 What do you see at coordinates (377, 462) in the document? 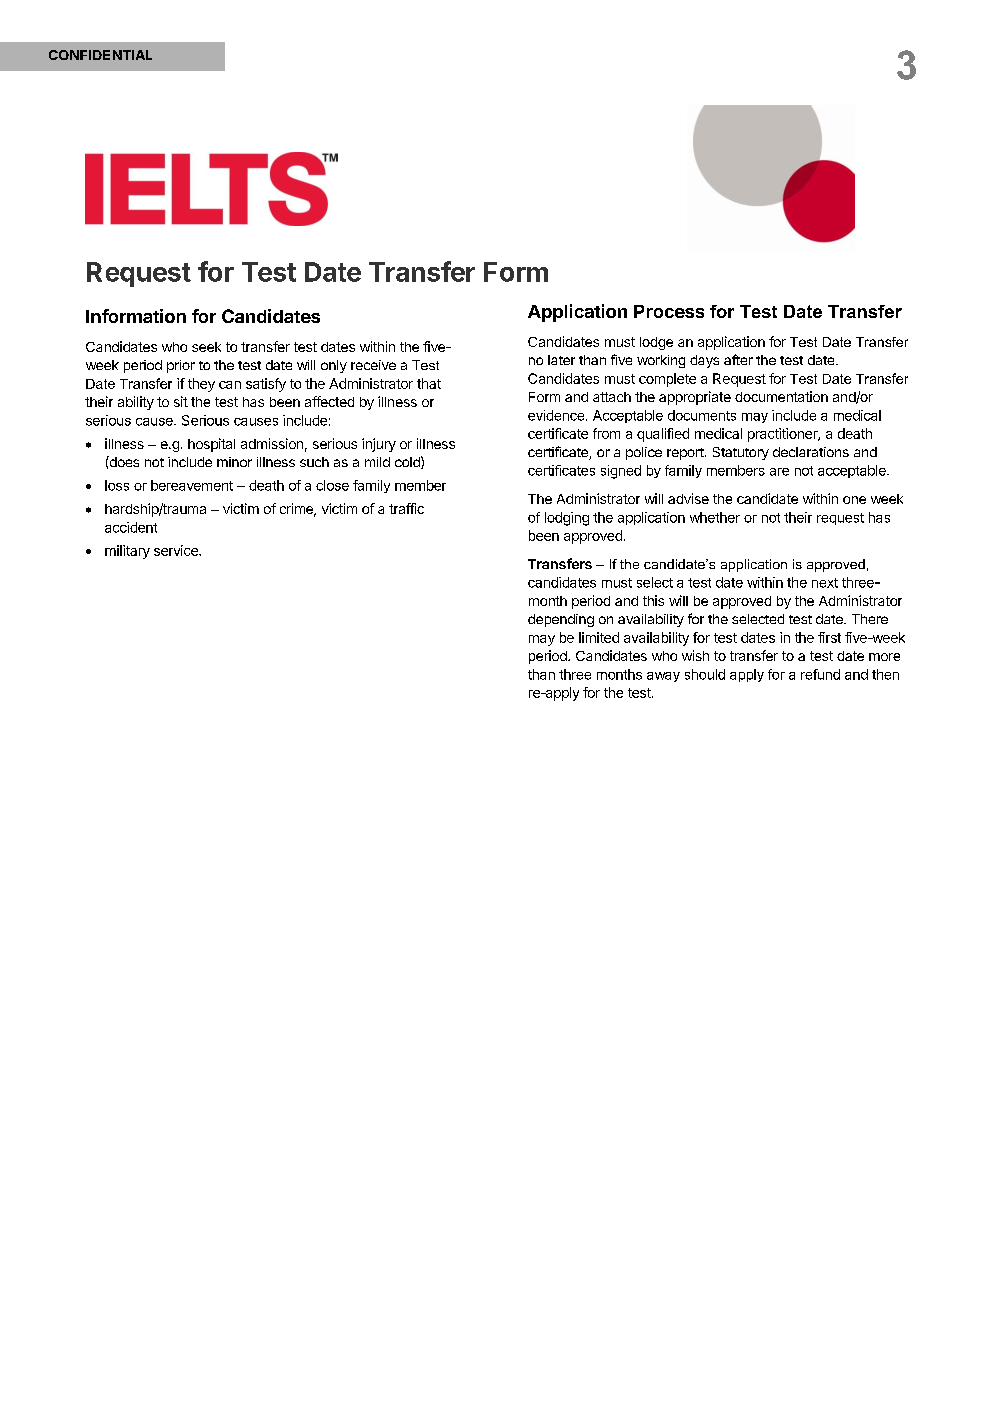
I see `mild` at bounding box center [377, 462].
